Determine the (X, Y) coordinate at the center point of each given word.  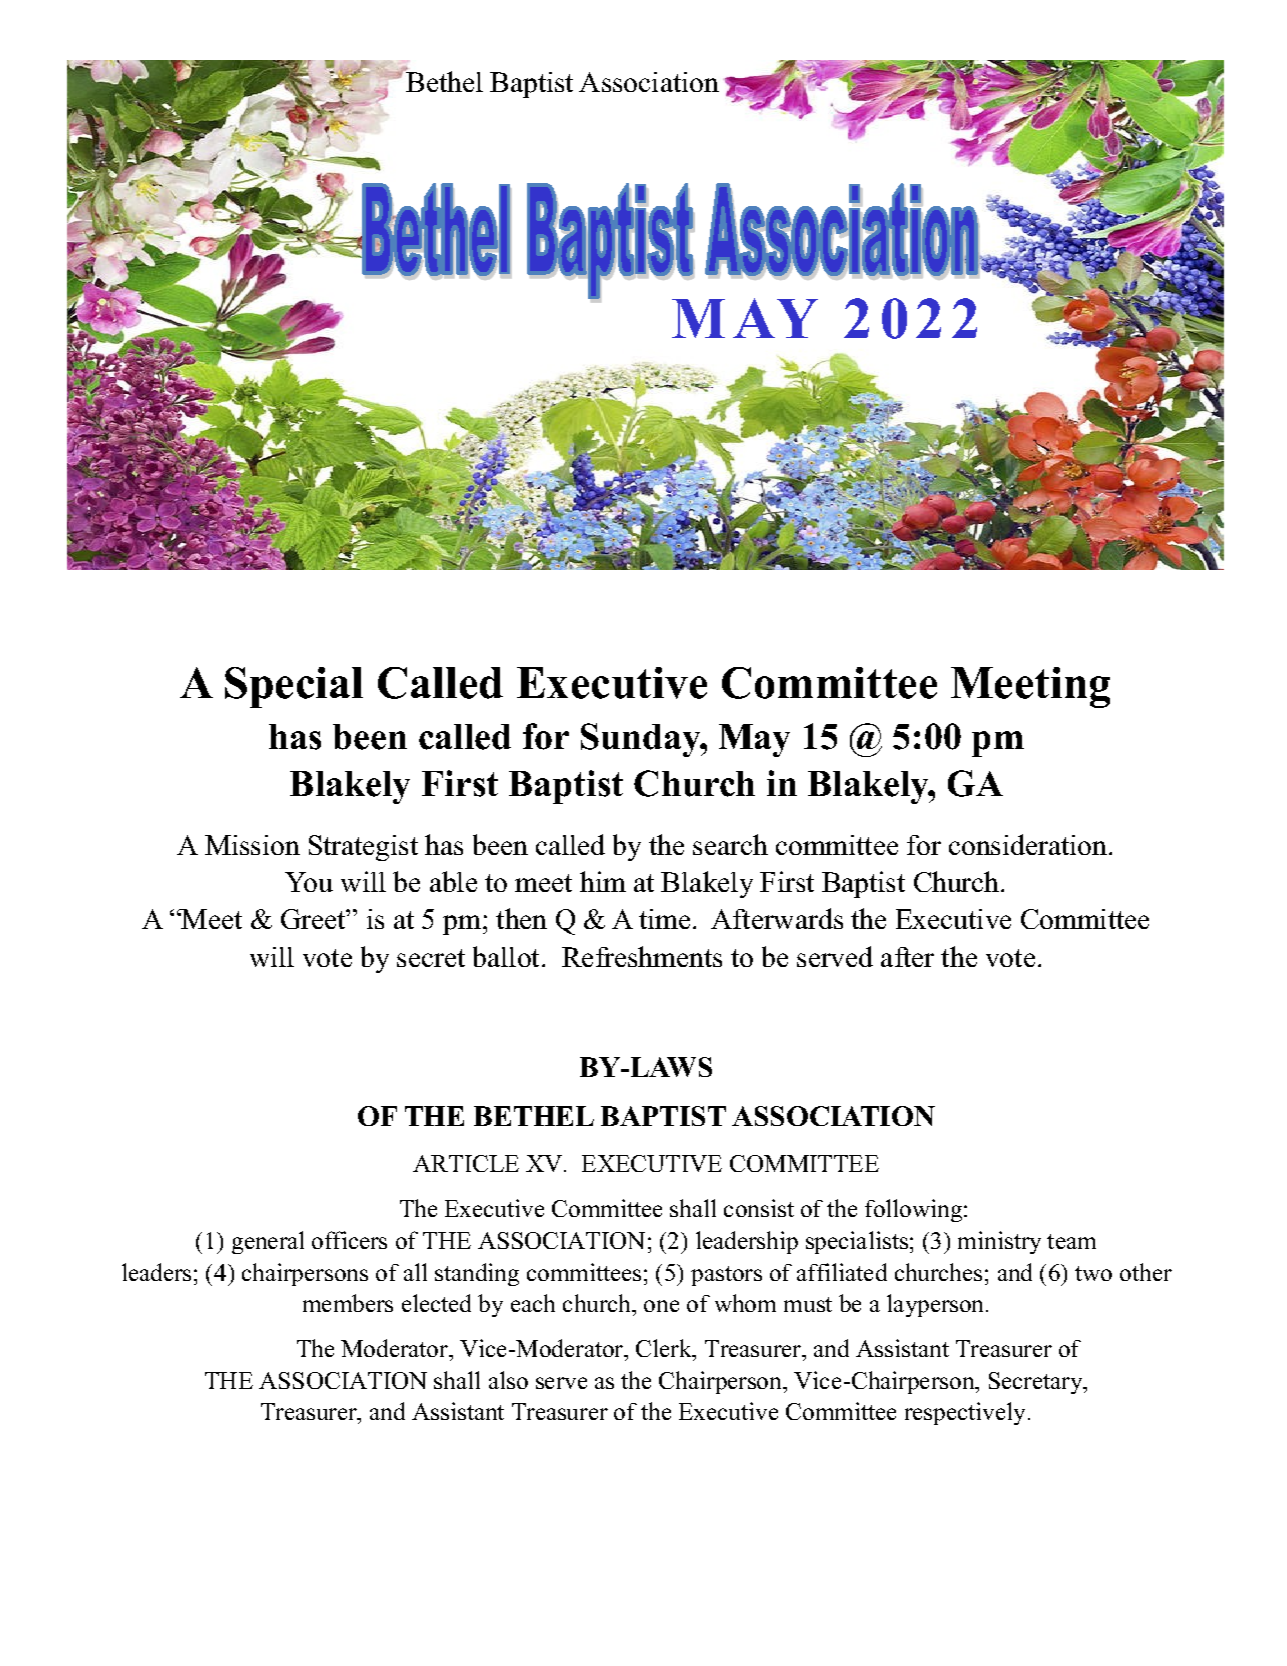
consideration (1028, 844)
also (508, 1380)
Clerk (665, 1348)
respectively (967, 1413)
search (730, 844)
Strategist (363, 848)
